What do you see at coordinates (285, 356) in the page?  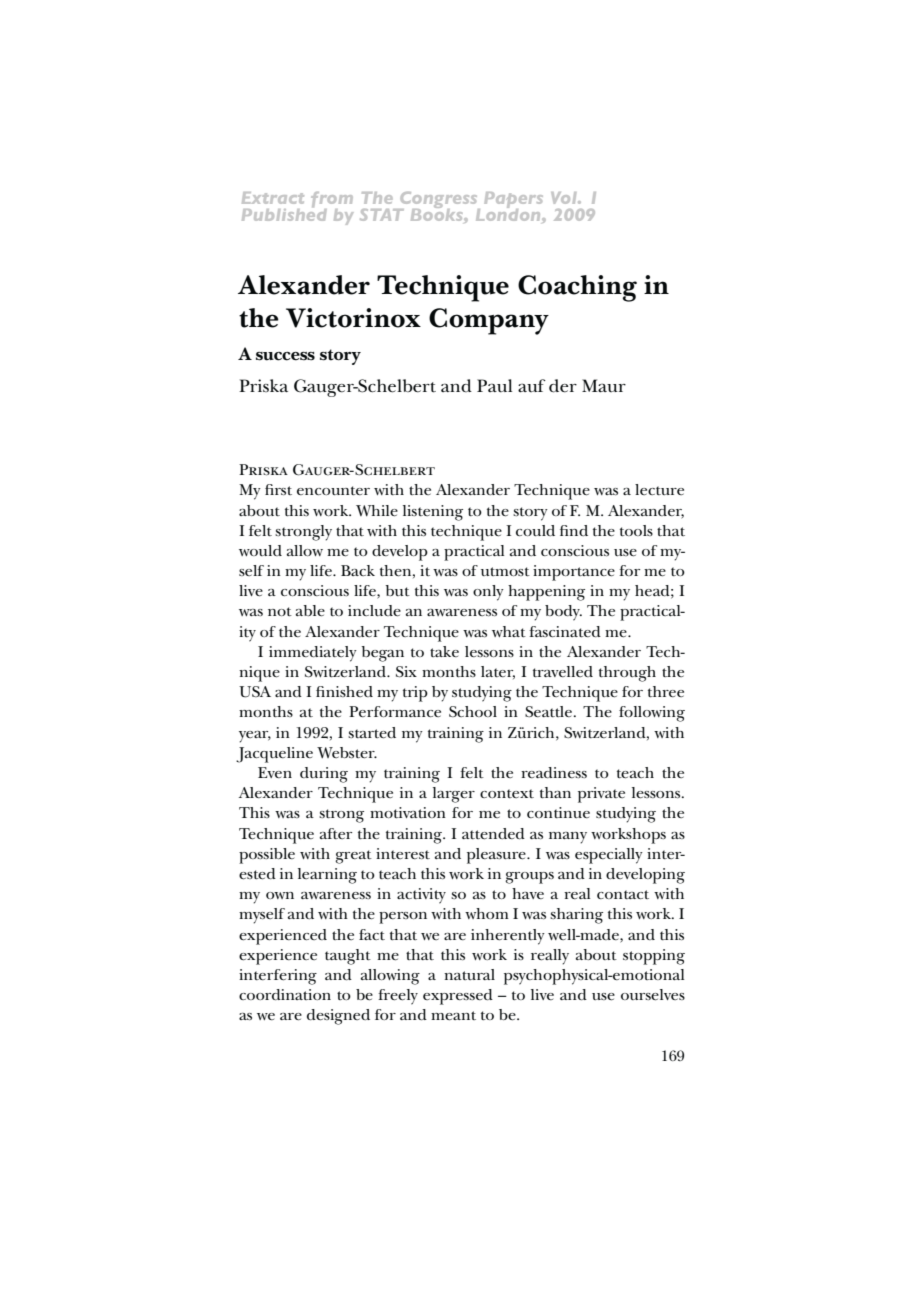 I see `SUCCESS` at bounding box center [285, 356].
